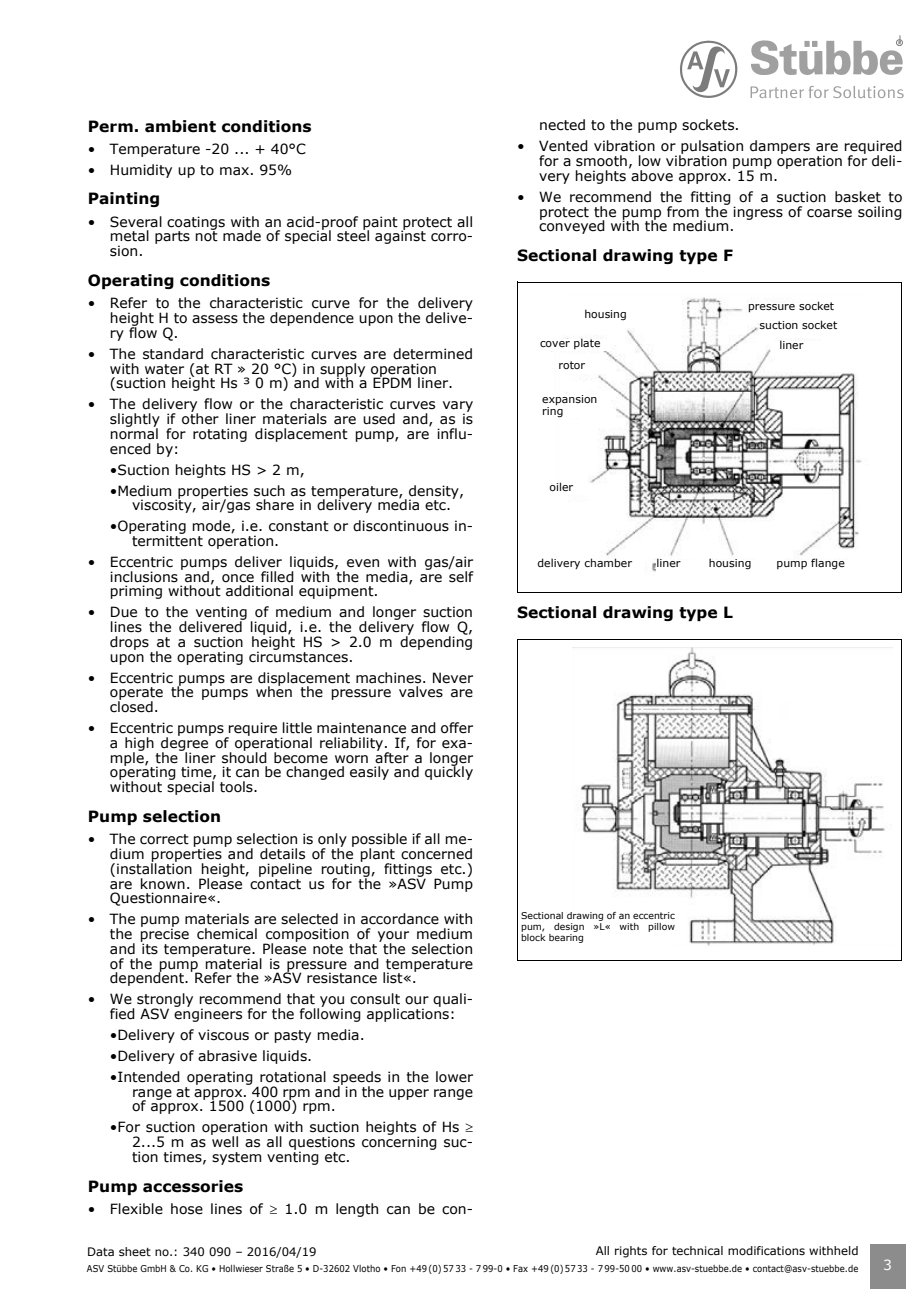 This screenshot has width=924, height=1308. Describe the element at coordinates (136, 695) in the screenshot. I see `operate` at that location.
